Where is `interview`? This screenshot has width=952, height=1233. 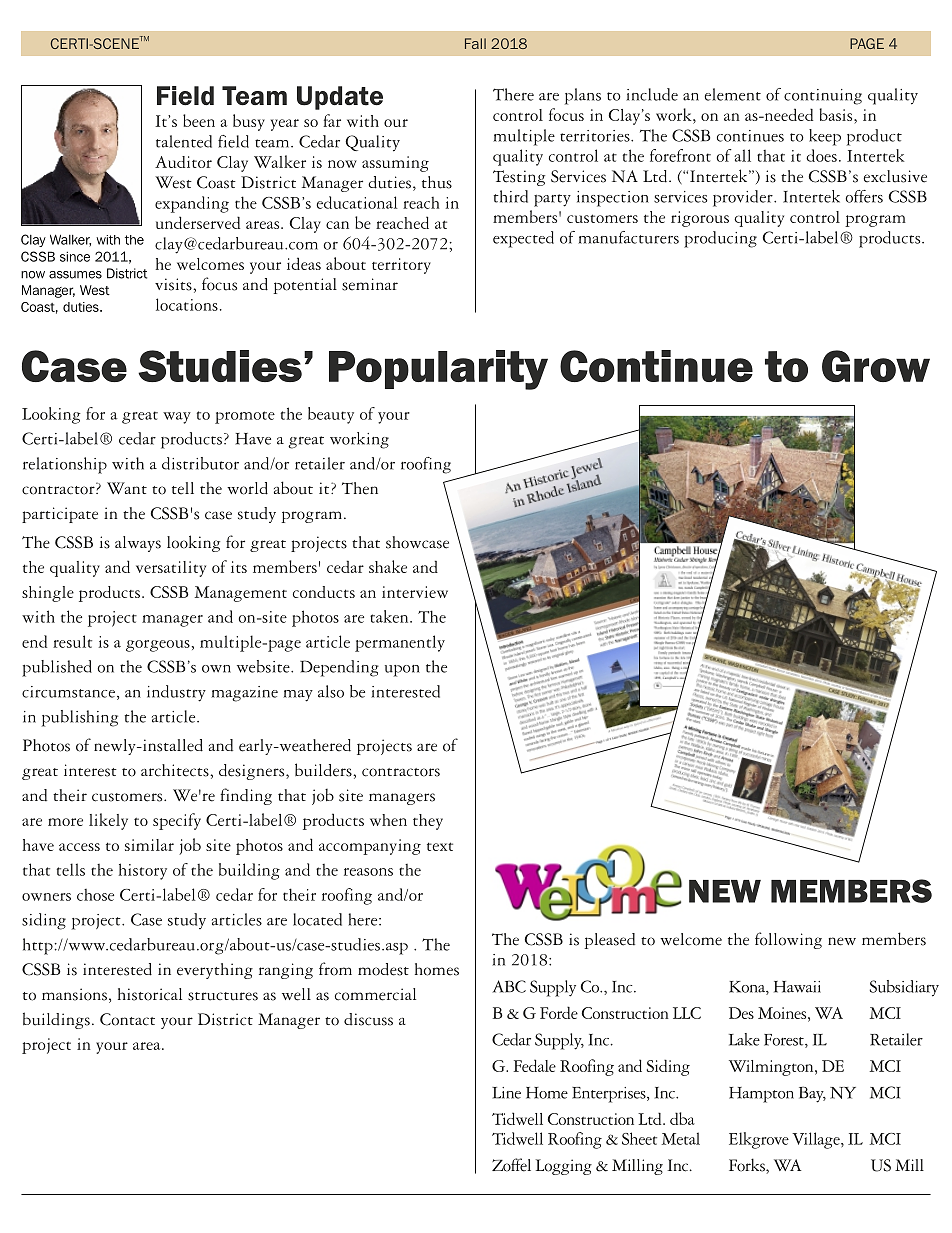
interview is located at coordinates (415, 592).
